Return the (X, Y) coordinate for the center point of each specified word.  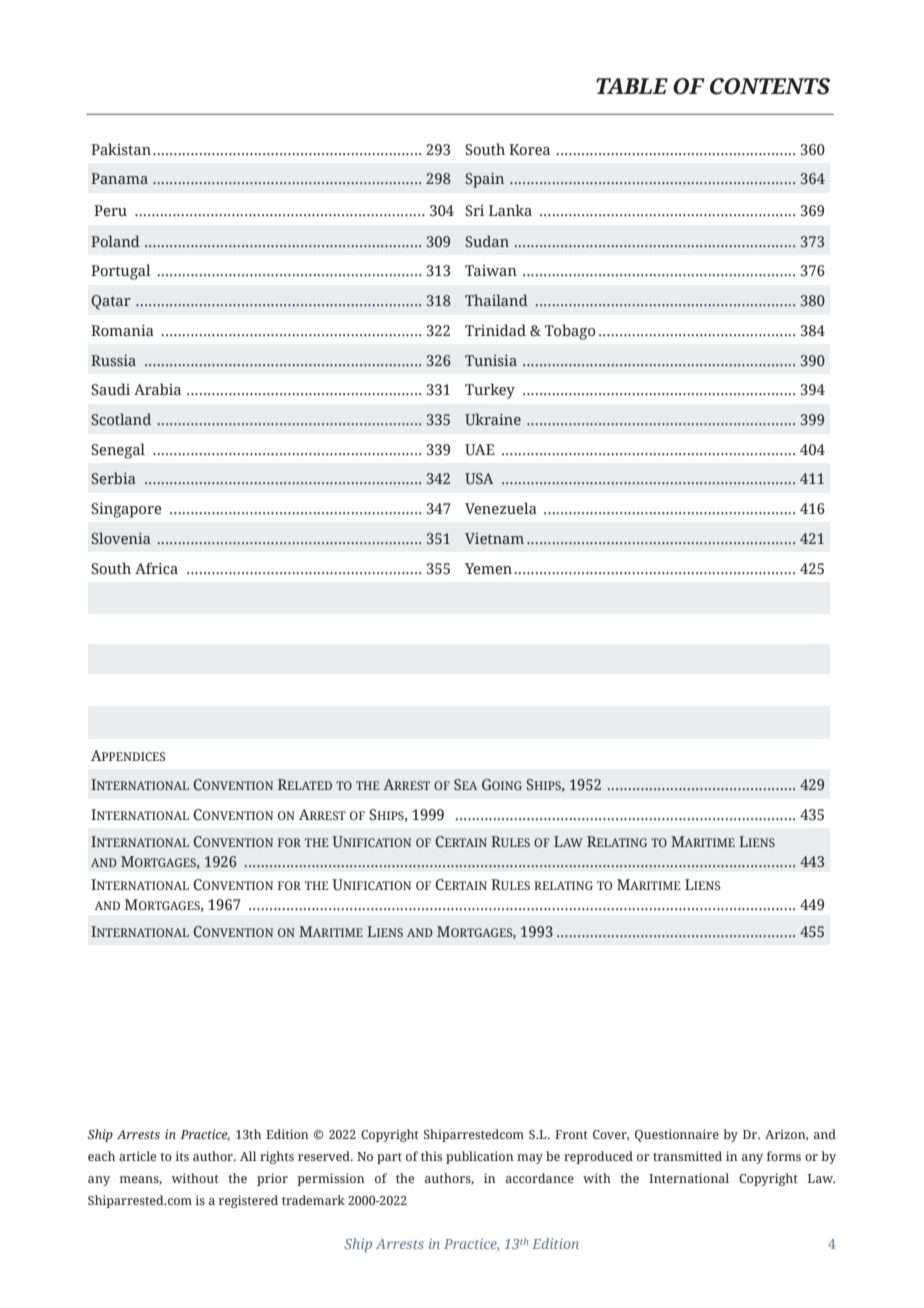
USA (479, 479)
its (182, 1156)
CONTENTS (770, 86)
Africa (156, 568)
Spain (484, 180)
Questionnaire (677, 1135)
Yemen (488, 569)
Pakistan (121, 149)
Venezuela (501, 508)
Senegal (118, 451)
